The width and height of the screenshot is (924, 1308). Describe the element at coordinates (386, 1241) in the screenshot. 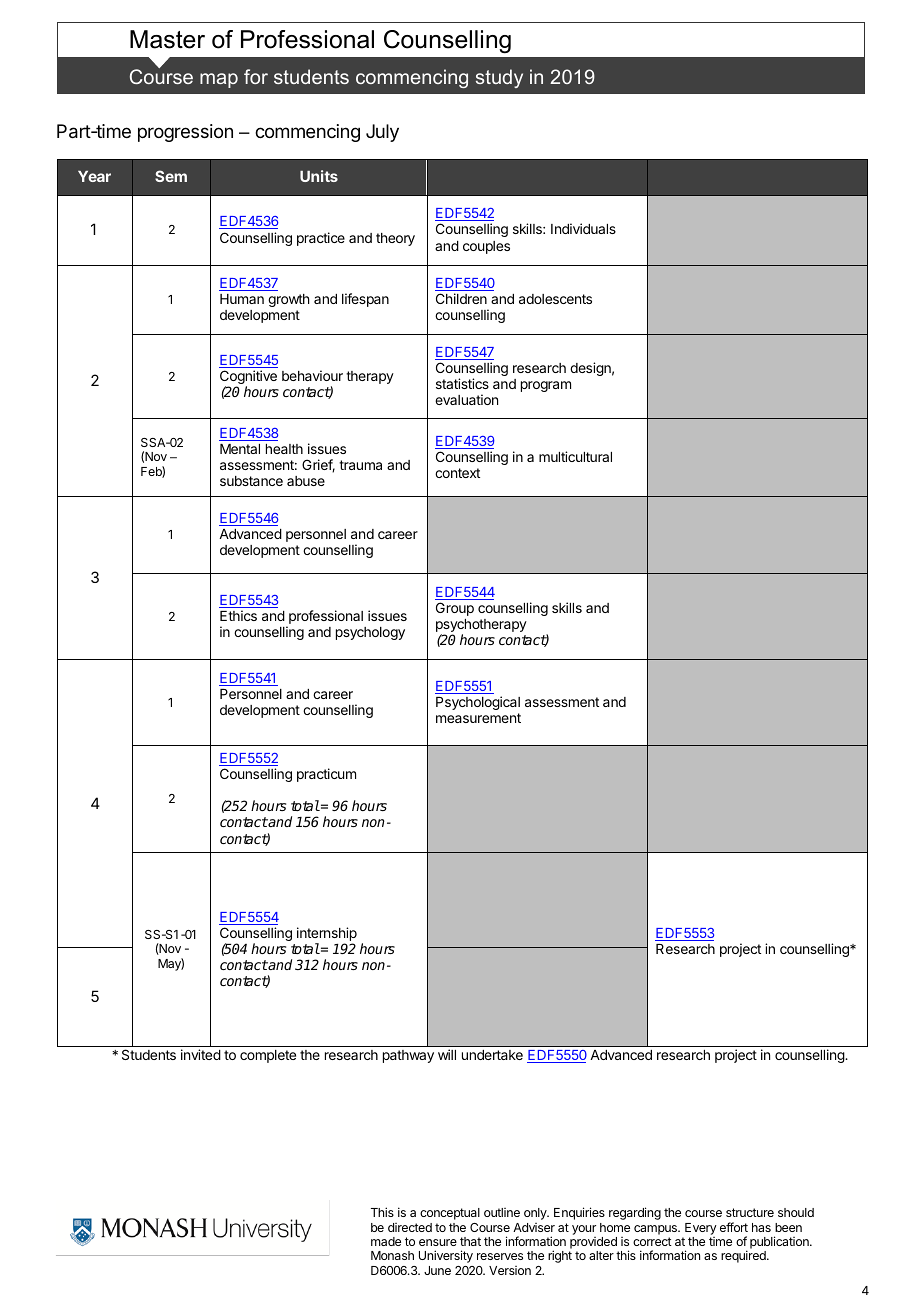

I see `made` at that location.
